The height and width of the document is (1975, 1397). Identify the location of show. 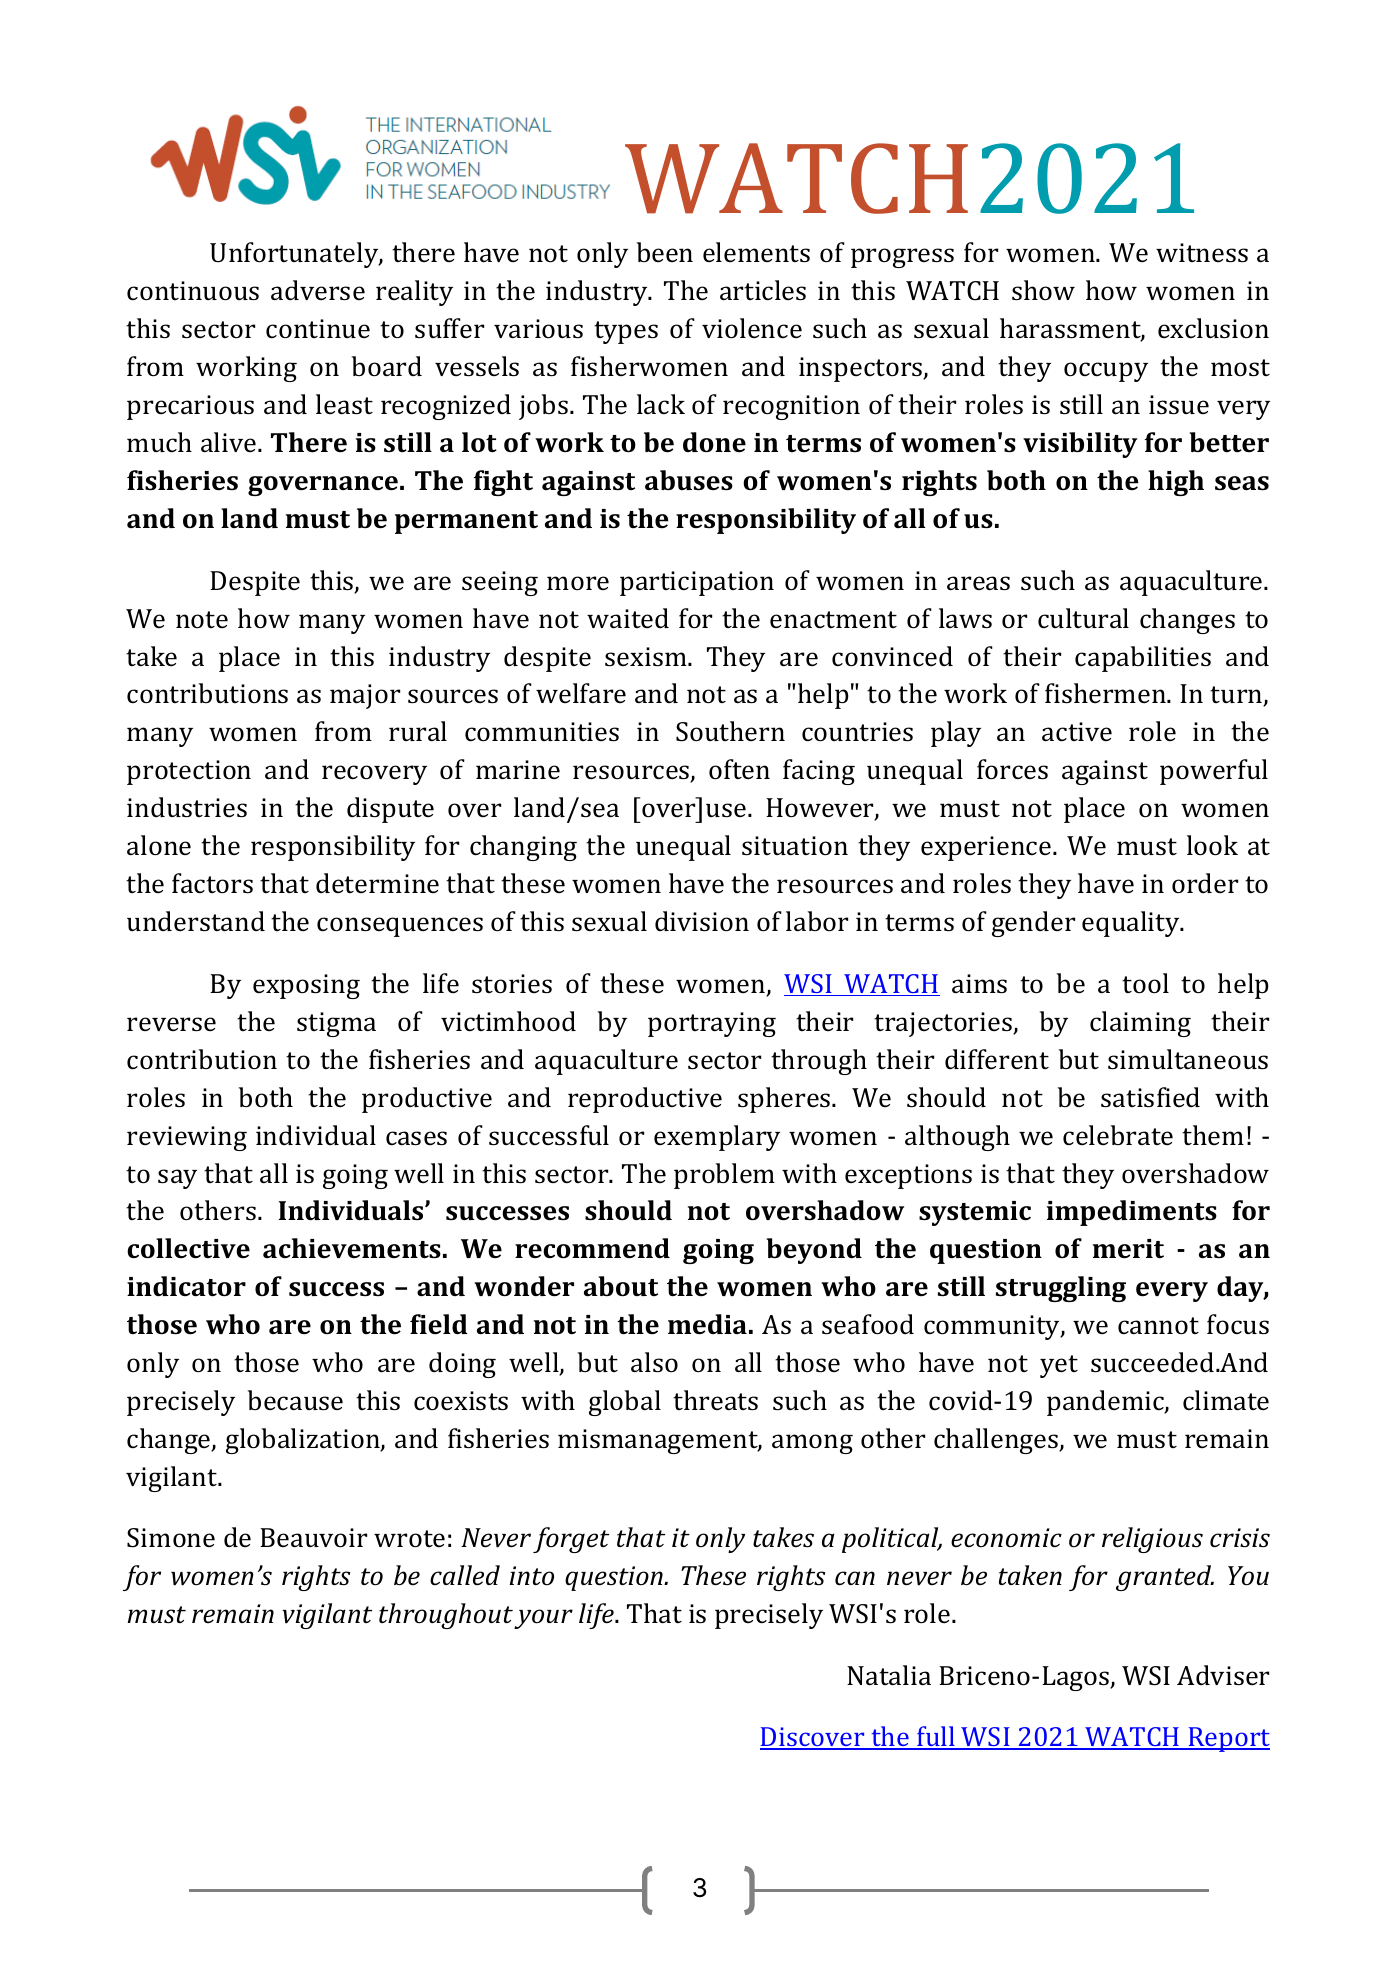
(1043, 290).
